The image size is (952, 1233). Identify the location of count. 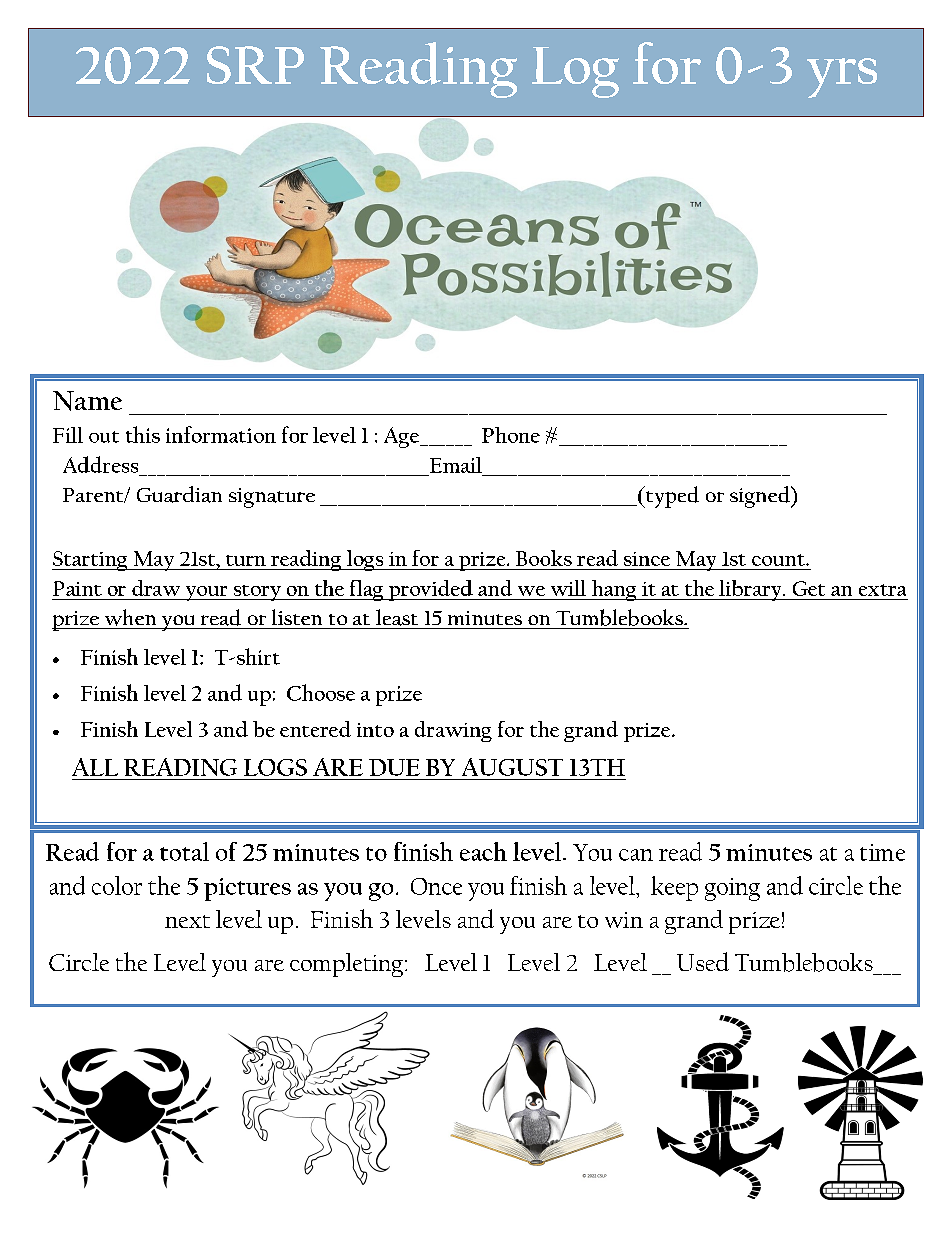
(779, 560).
